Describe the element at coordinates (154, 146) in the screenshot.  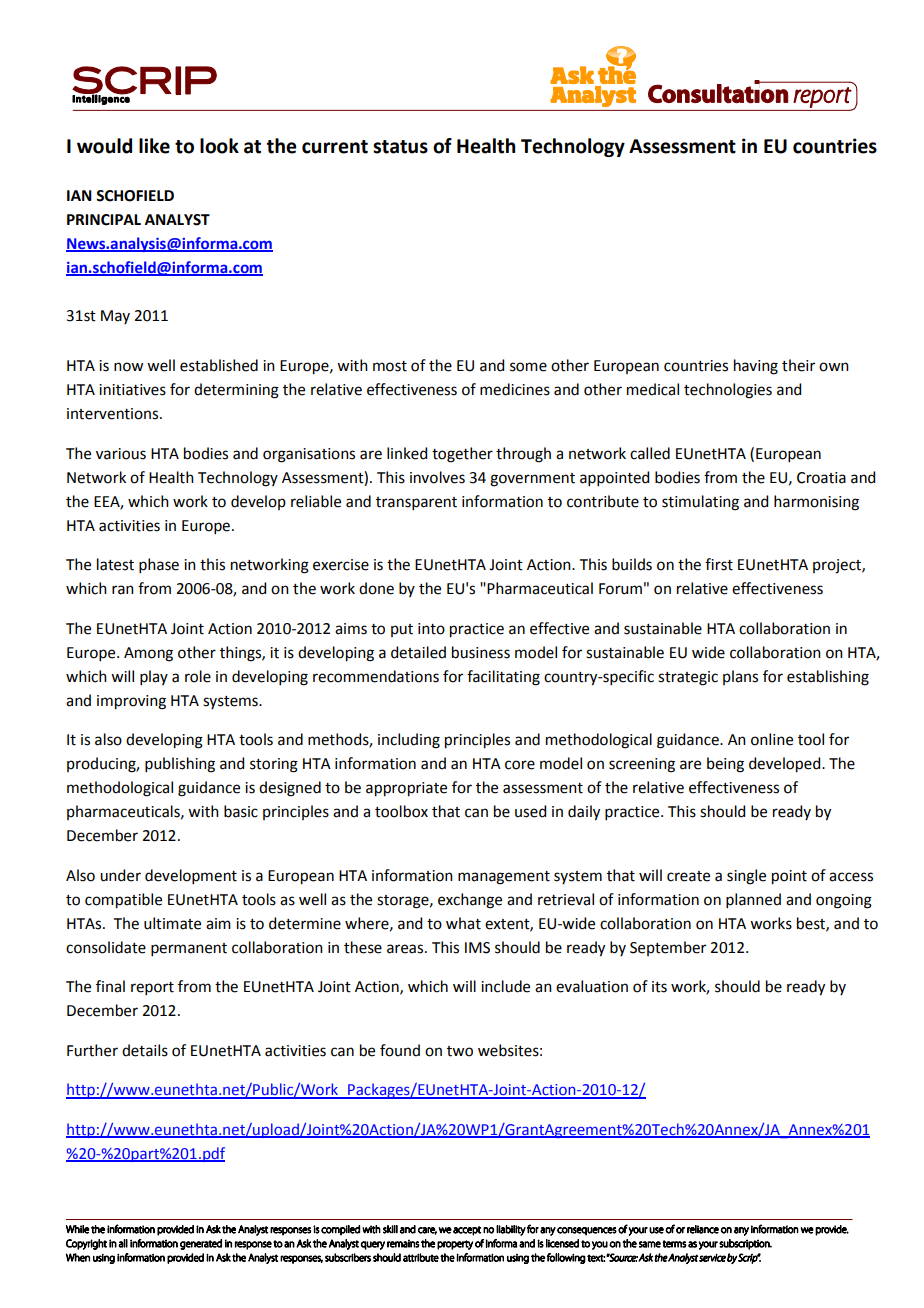
I see `like` at that location.
